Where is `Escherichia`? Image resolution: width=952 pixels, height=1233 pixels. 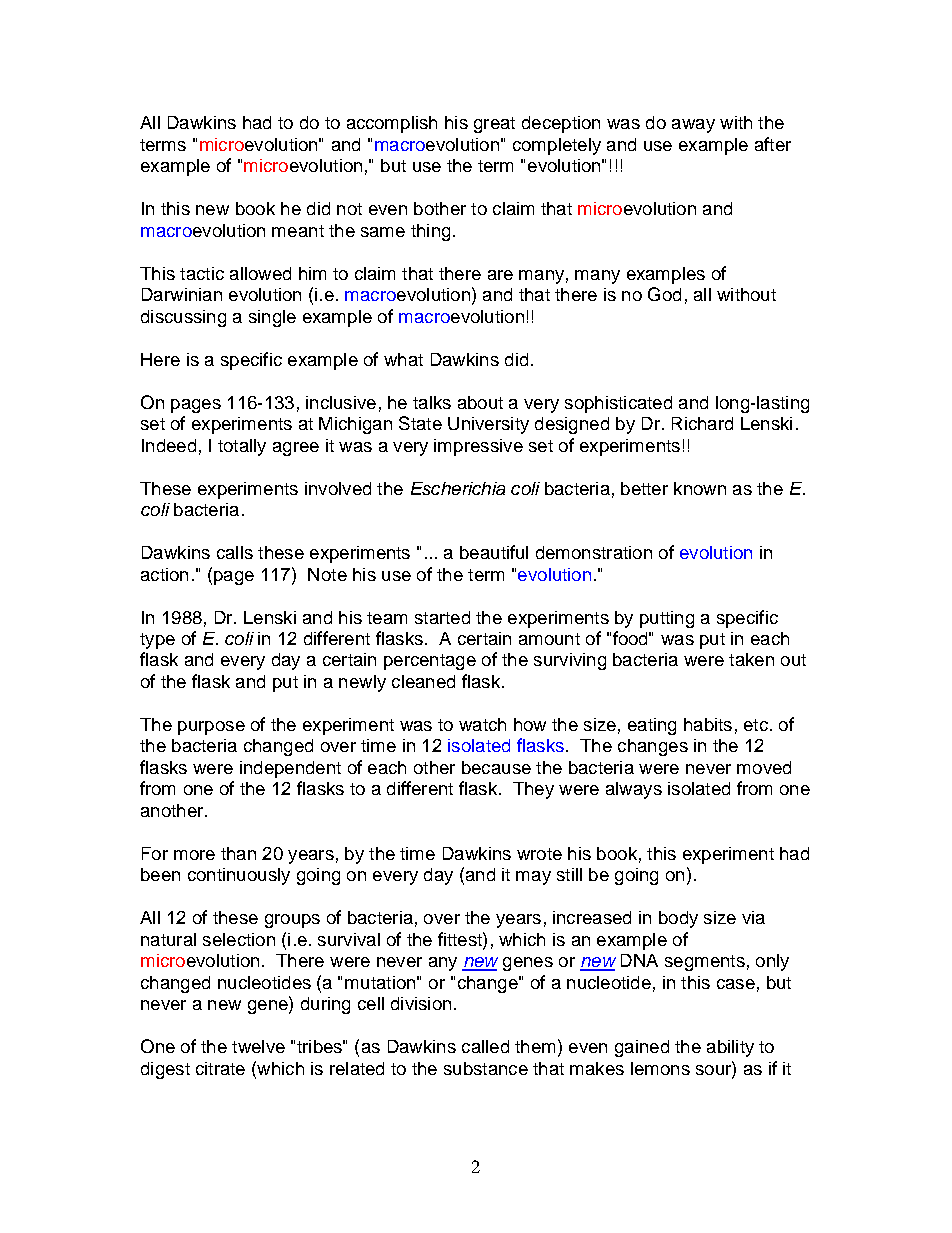 Escherichia is located at coordinates (458, 488).
